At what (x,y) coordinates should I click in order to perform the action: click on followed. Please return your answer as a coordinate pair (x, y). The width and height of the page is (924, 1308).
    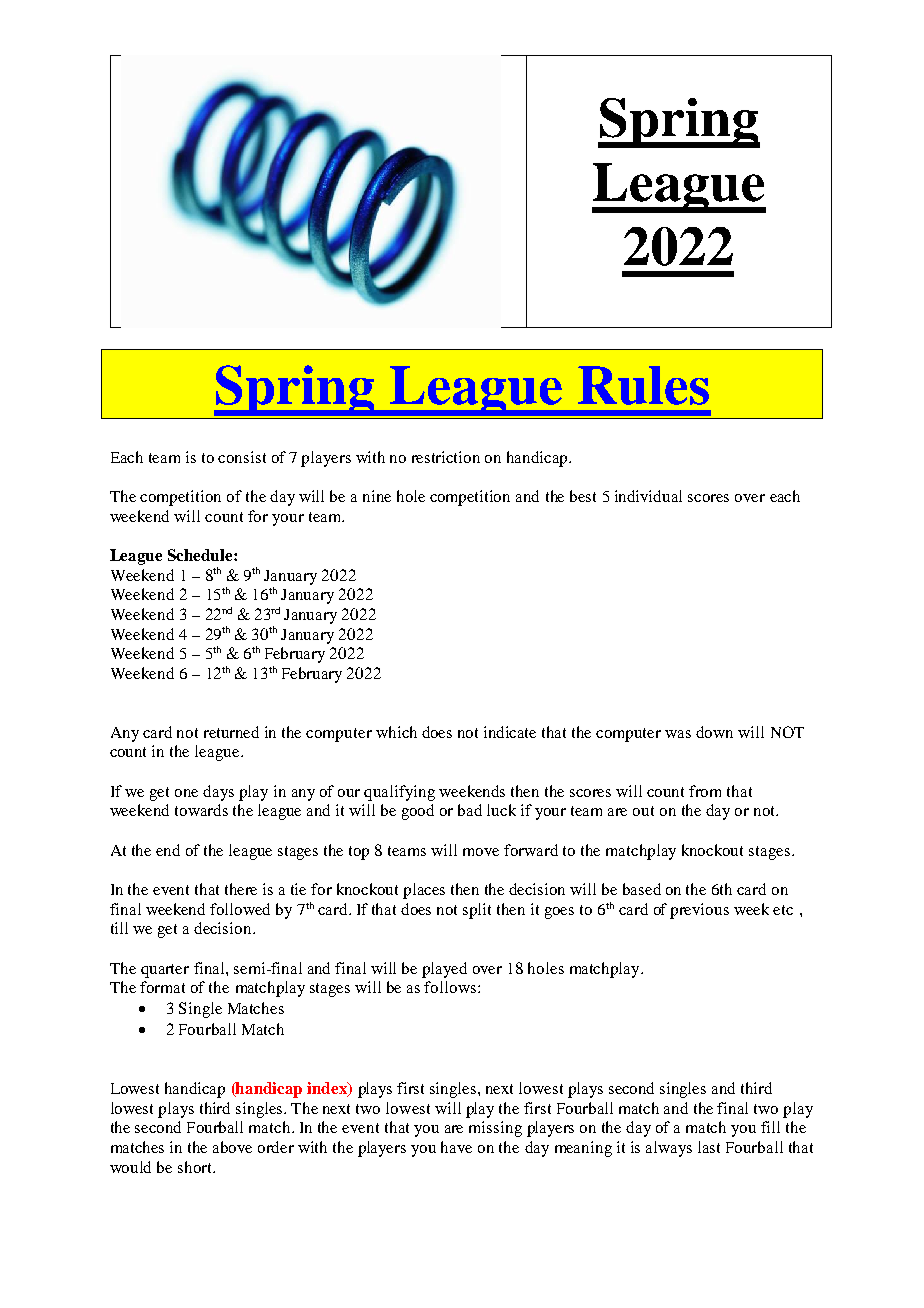
    Looking at the image, I should click on (240, 909).
